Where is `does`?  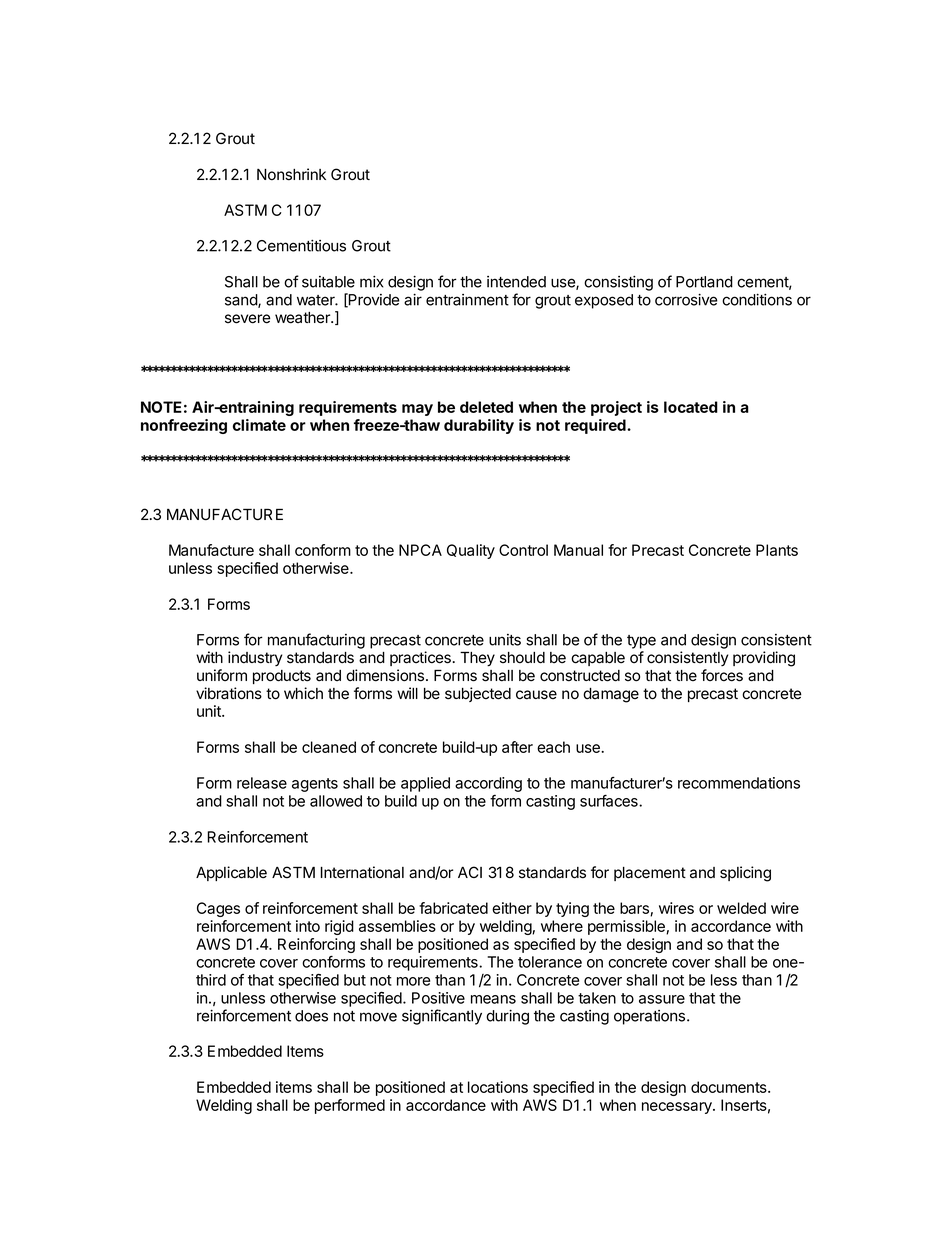
does is located at coordinates (311, 1016).
